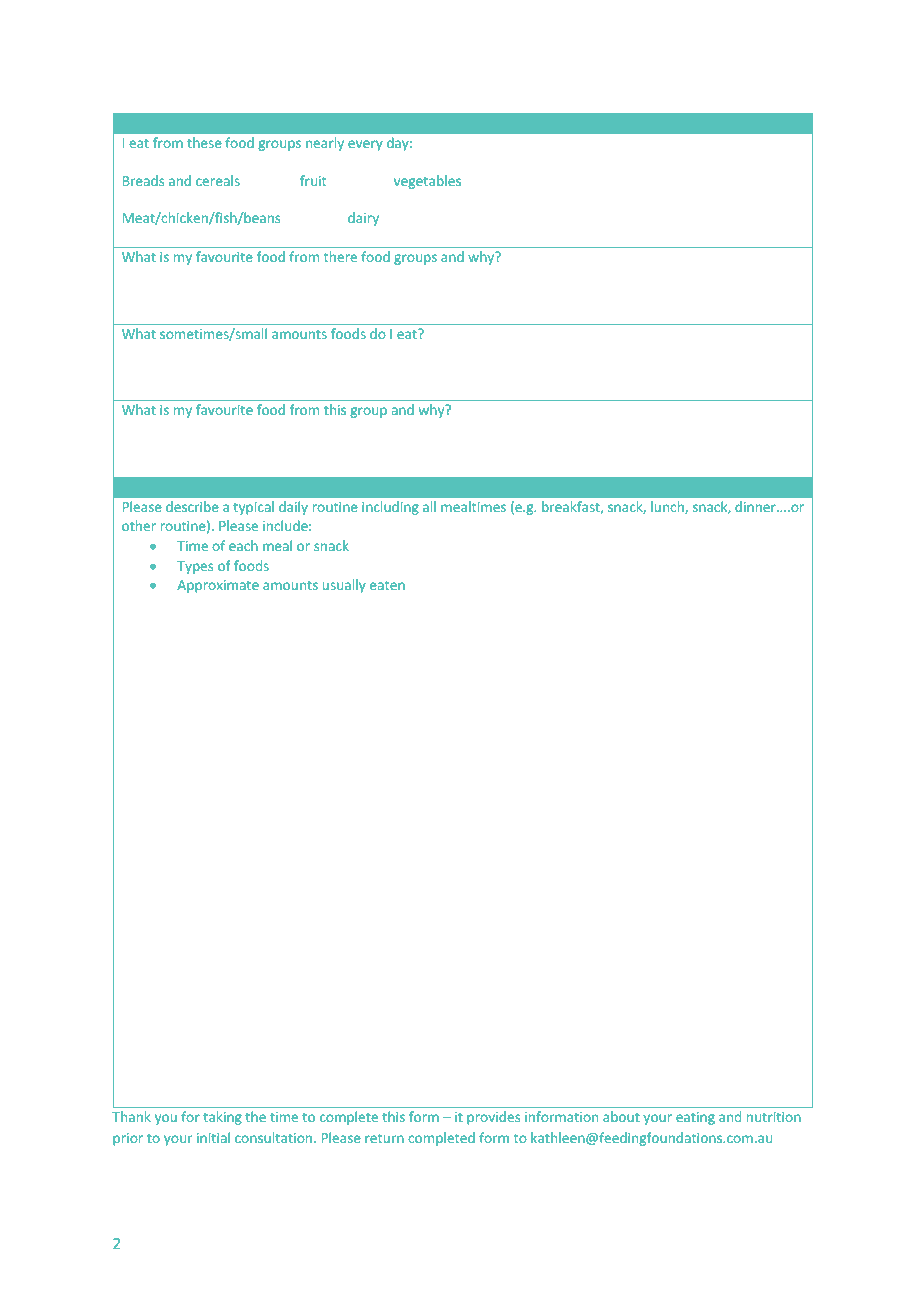 The image size is (924, 1308). I want to click on provides, so click(493, 1118).
